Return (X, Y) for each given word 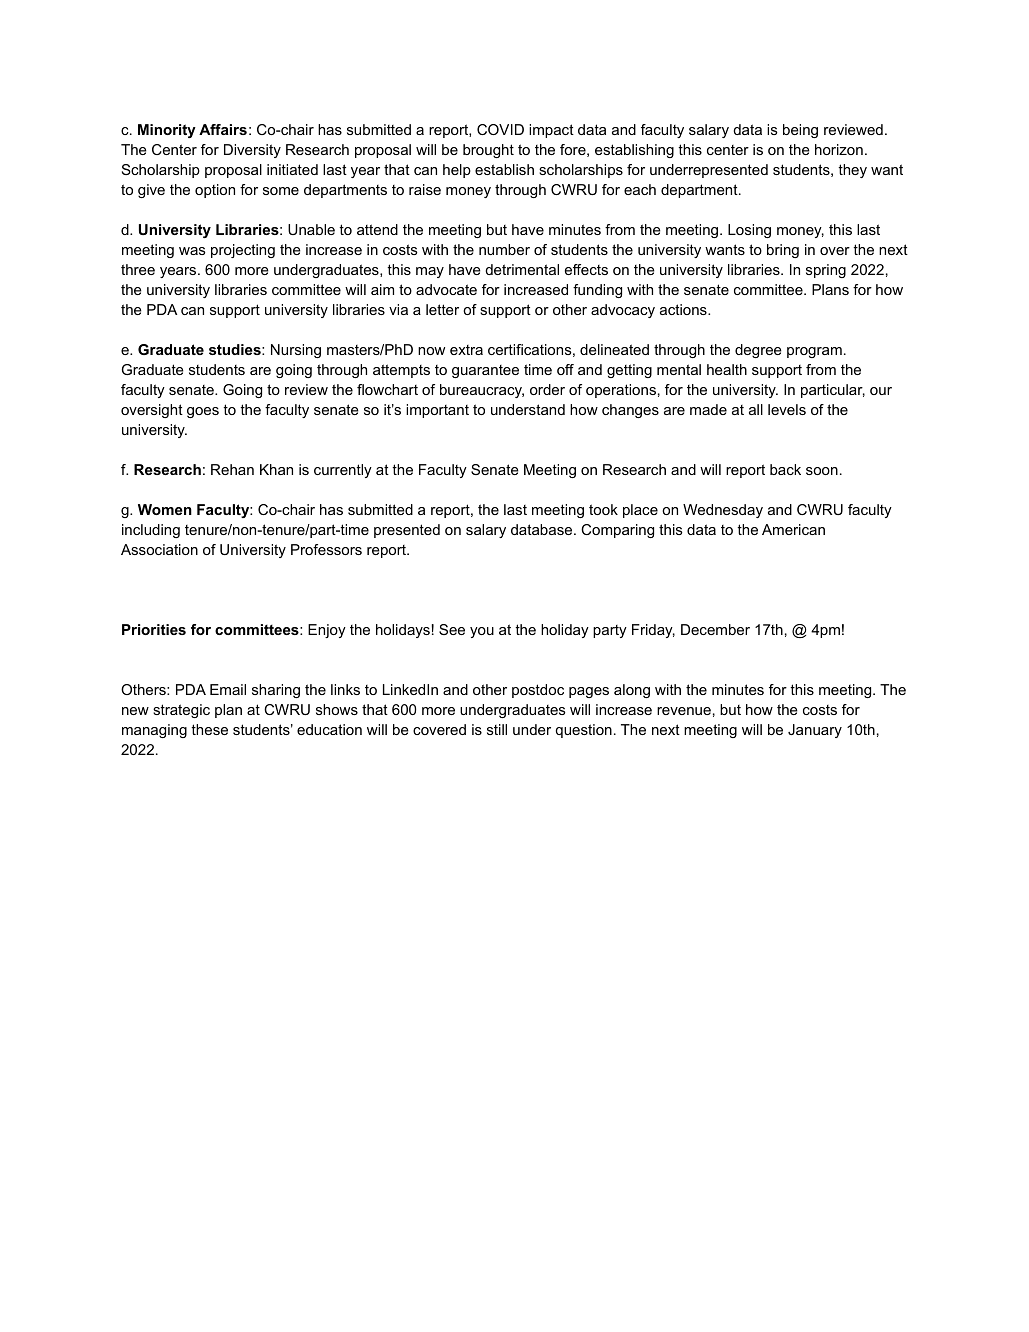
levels (787, 409)
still (497, 729)
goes (203, 412)
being (800, 131)
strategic (181, 711)
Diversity (252, 151)
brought (488, 151)
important (437, 411)
